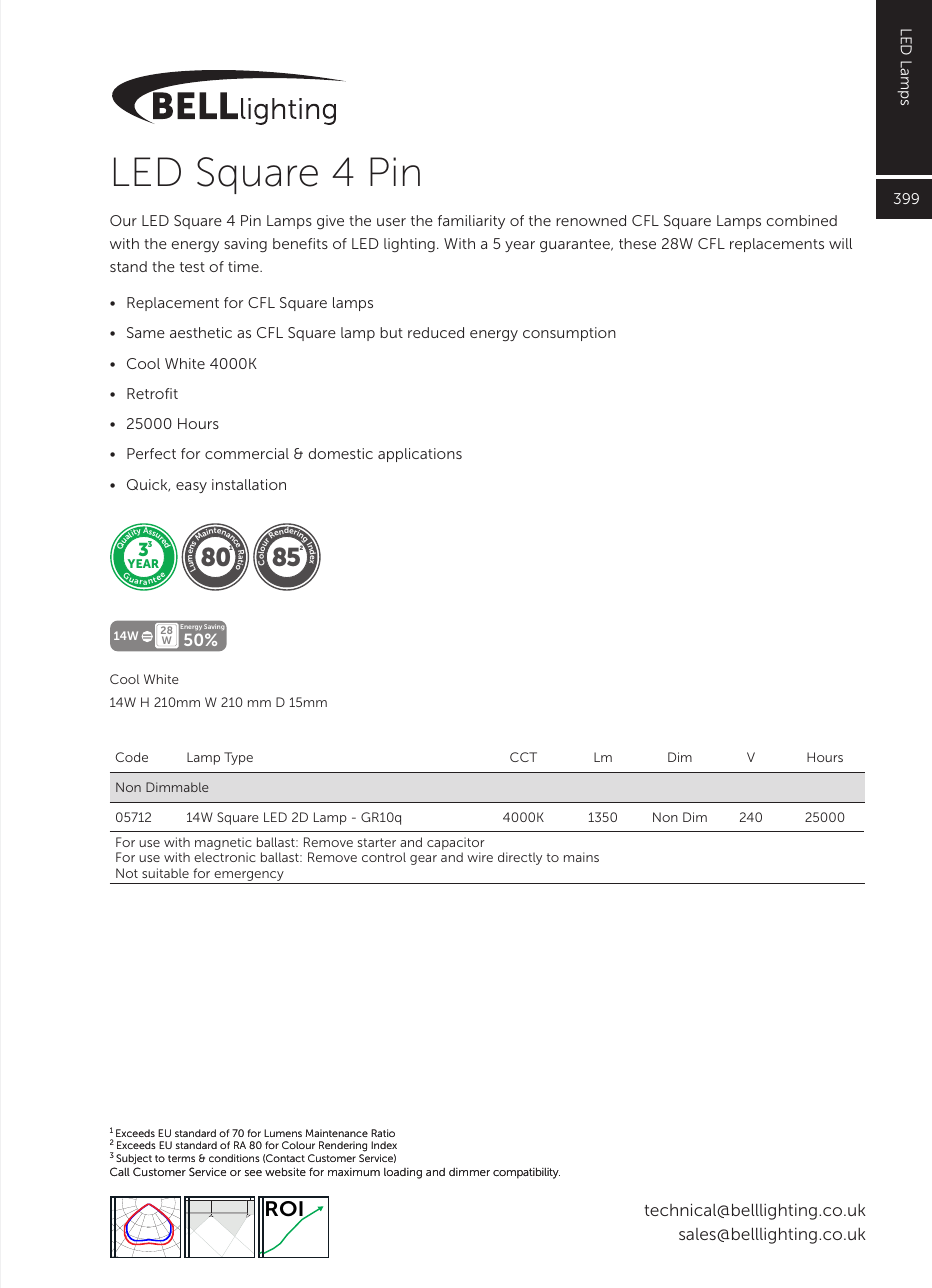 This document has height=1288, width=932. I want to click on combined, so click(802, 220).
